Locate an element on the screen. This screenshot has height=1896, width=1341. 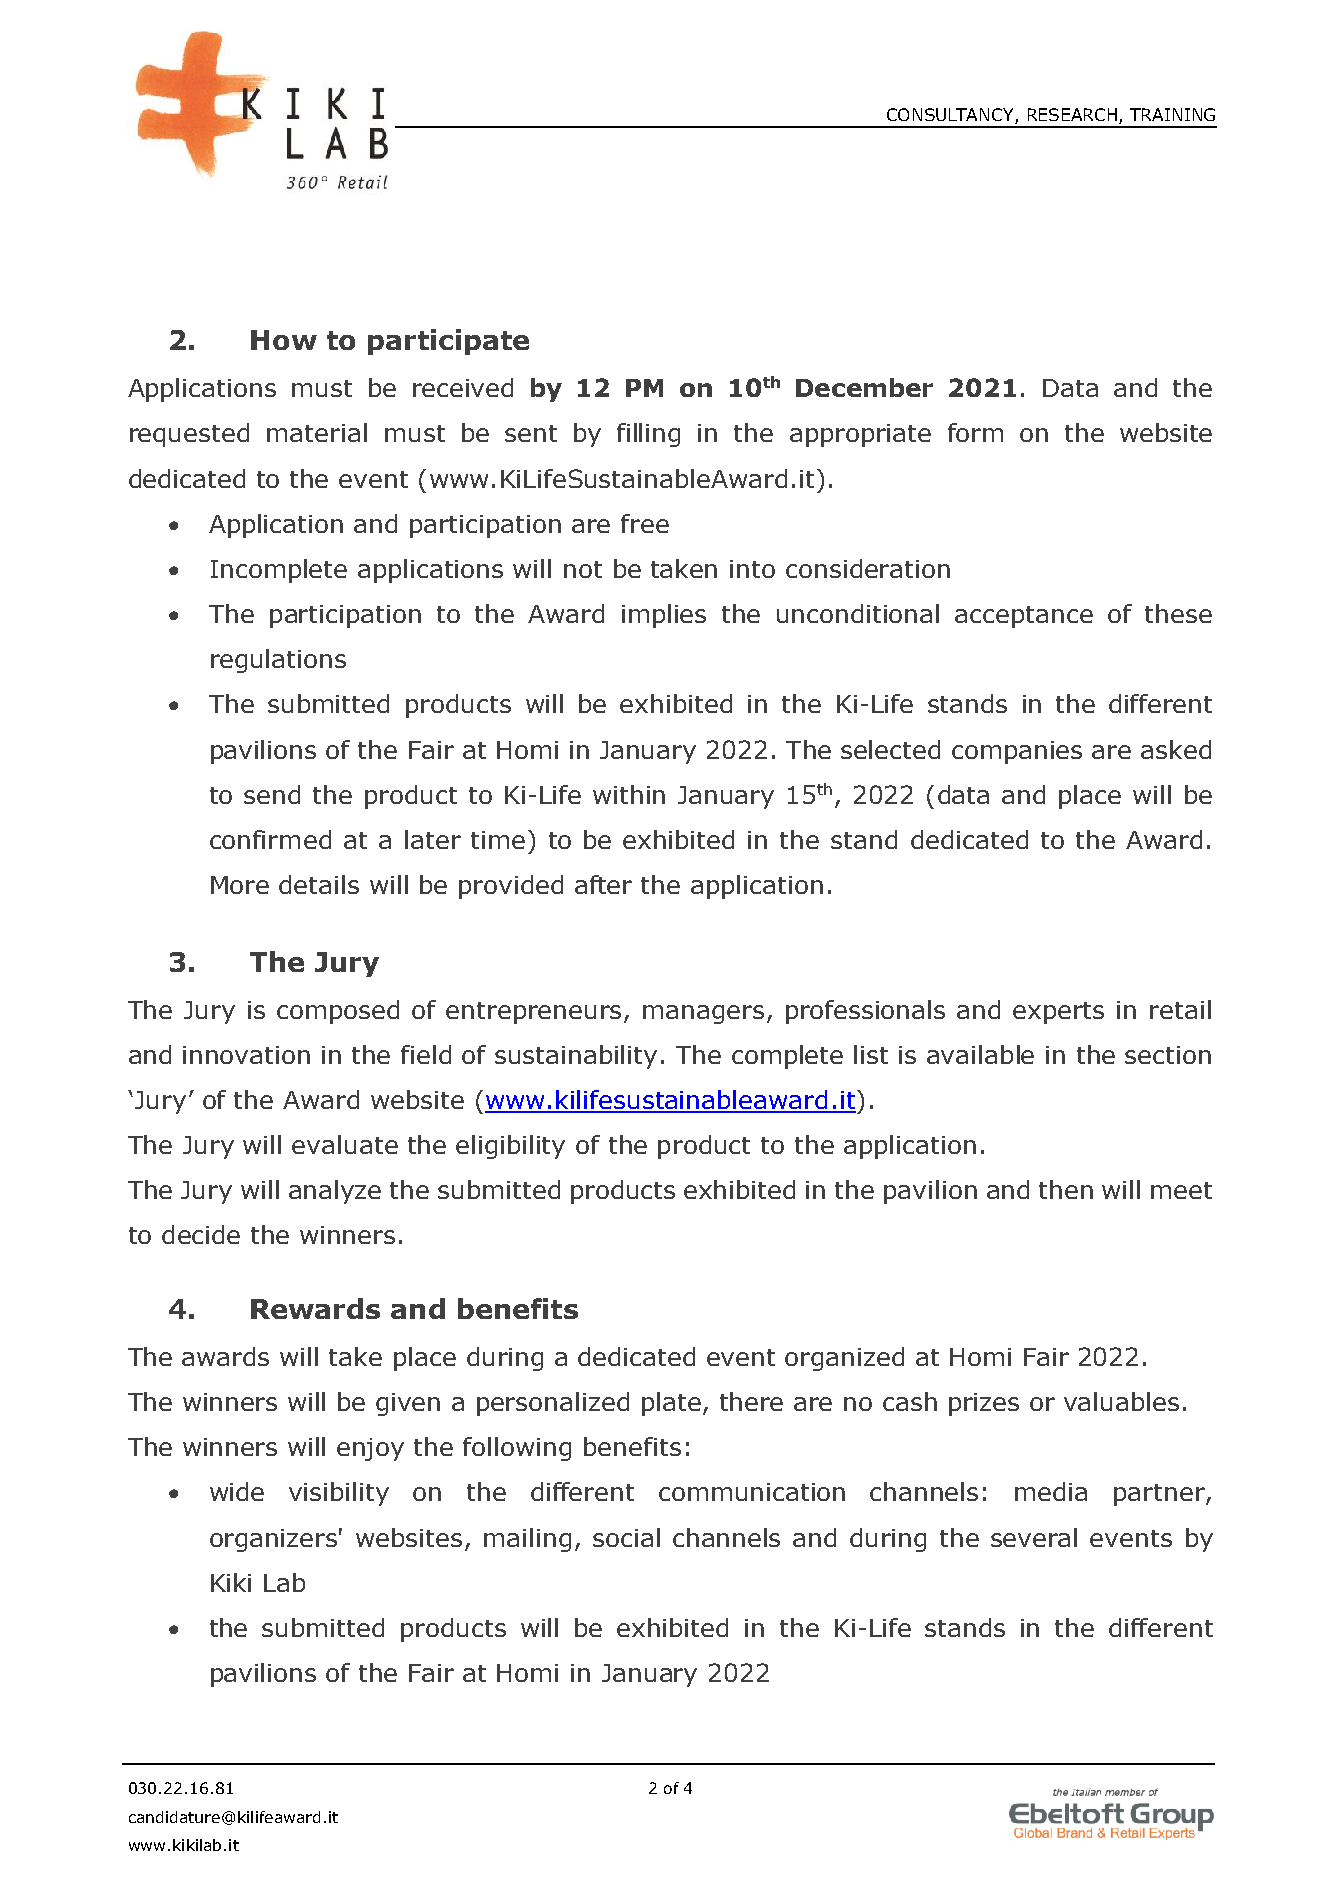
implies is located at coordinates (664, 616).
